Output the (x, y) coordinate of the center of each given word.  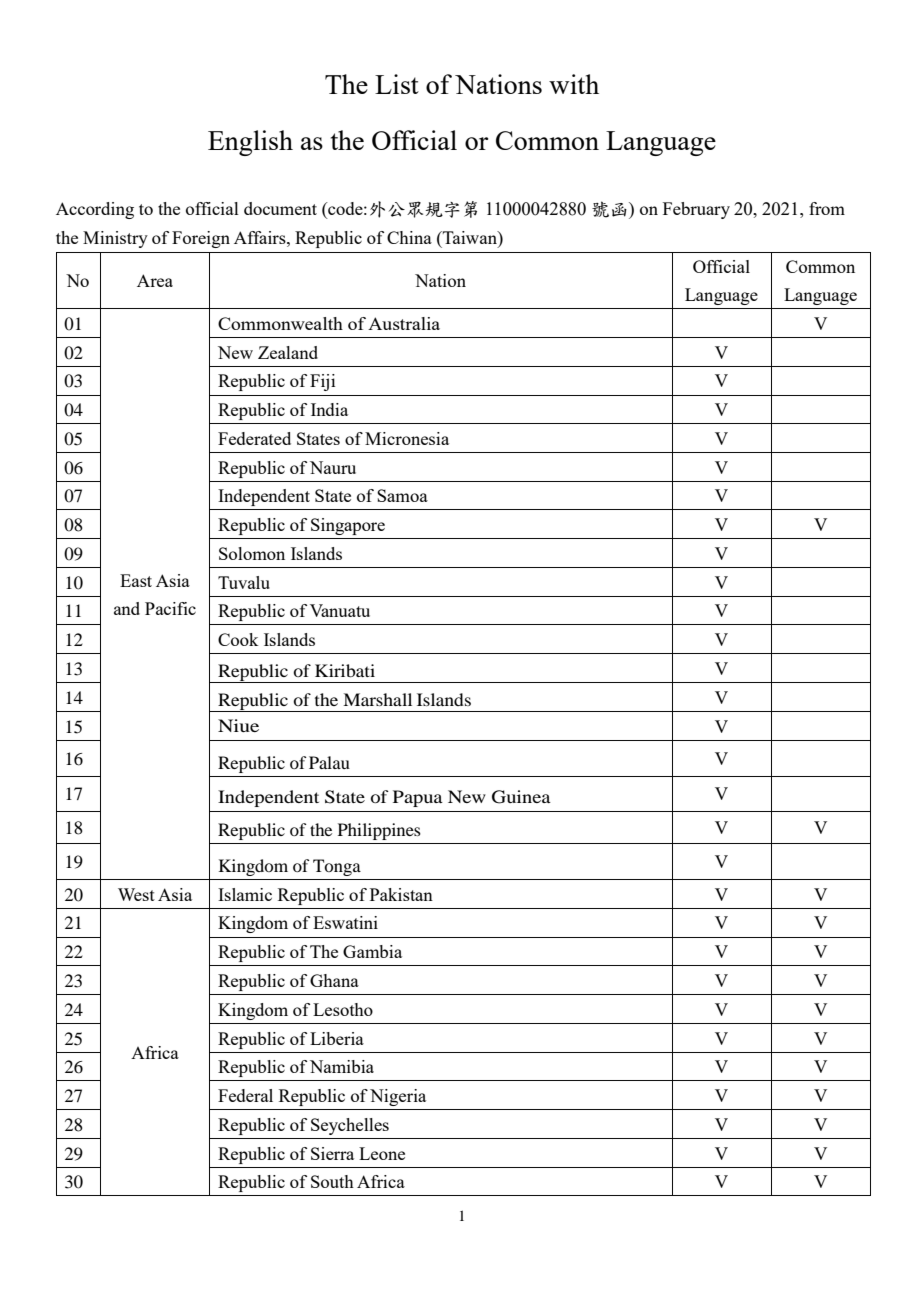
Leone (382, 1153)
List (397, 84)
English (250, 143)
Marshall (377, 699)
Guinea (521, 797)
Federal (245, 1095)
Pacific (170, 608)
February (696, 210)
